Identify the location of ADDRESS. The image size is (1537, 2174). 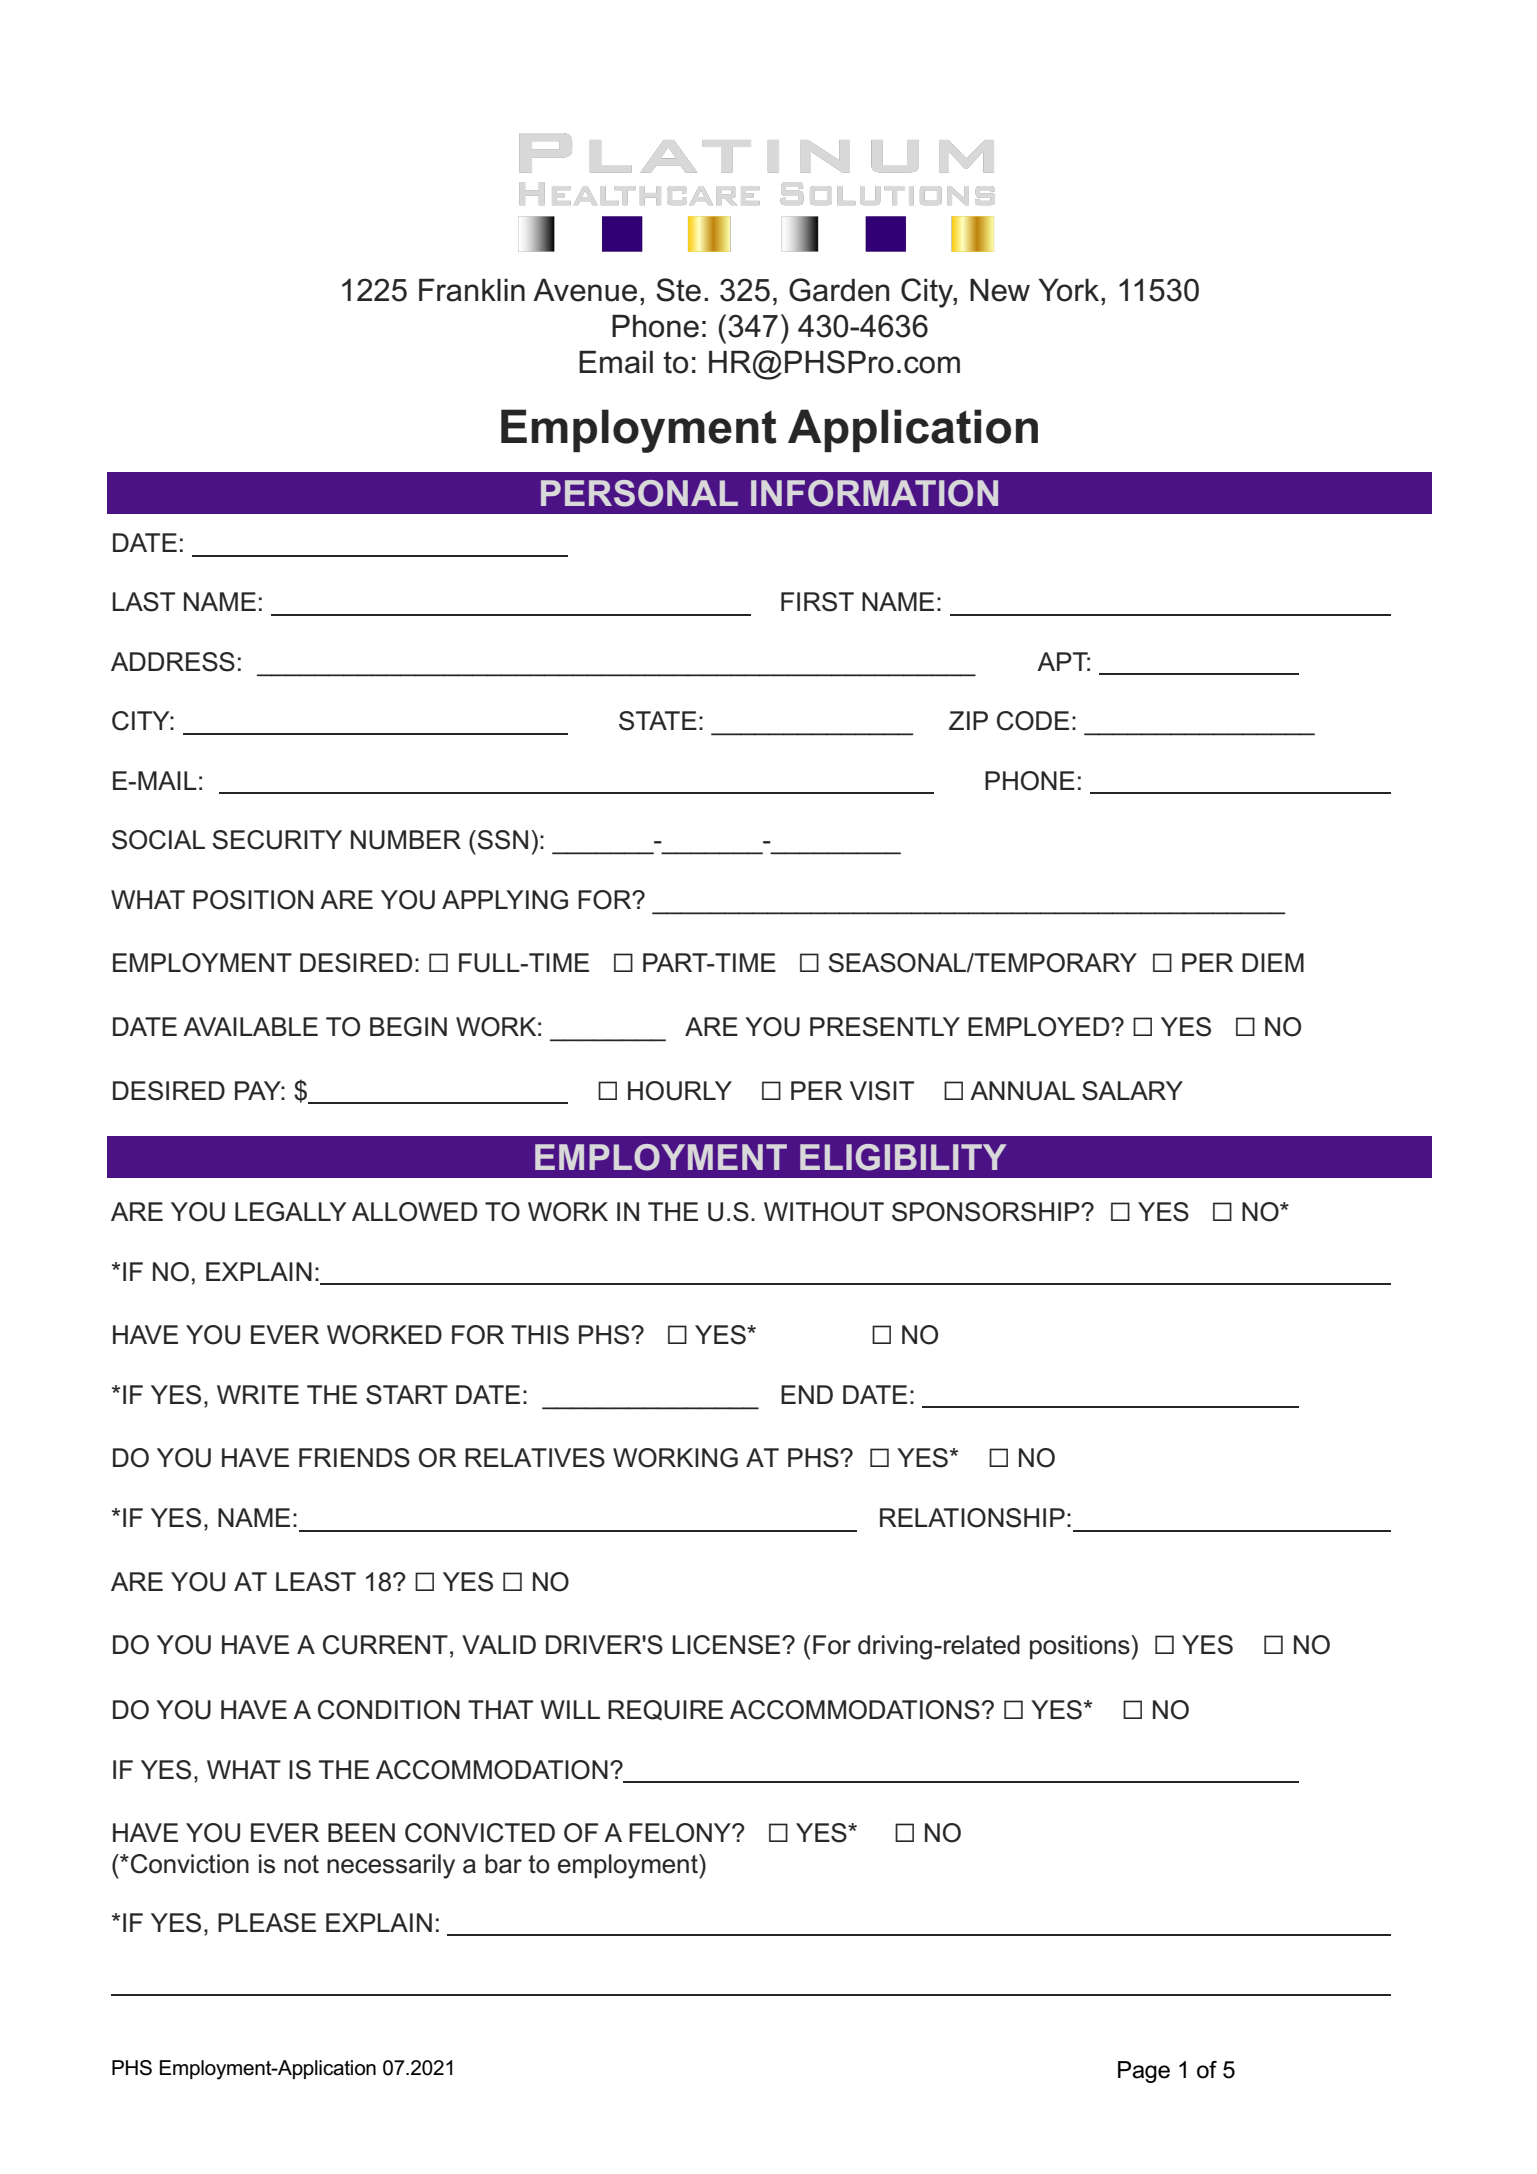
(173, 662).
